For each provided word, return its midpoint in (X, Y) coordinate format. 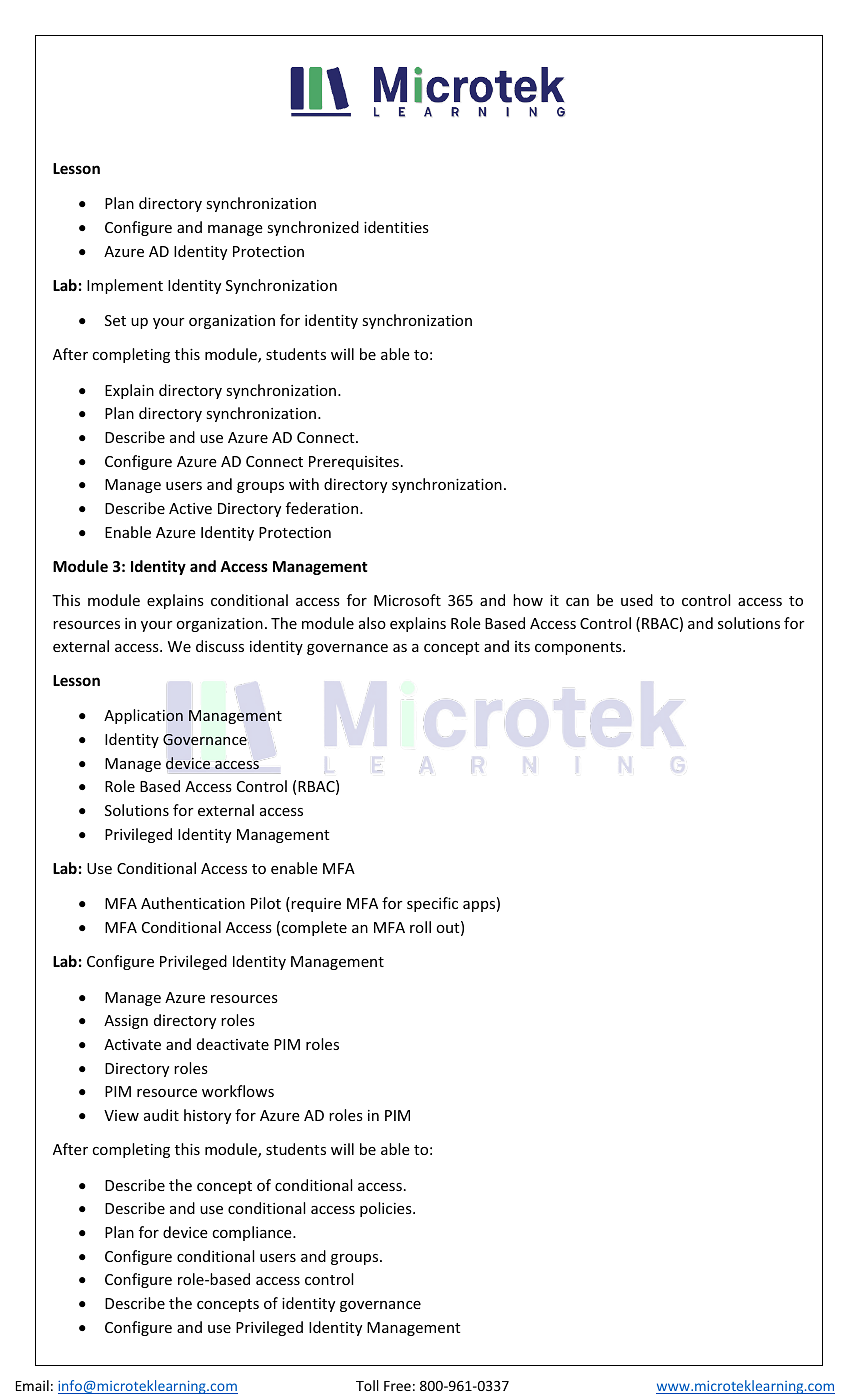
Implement (125, 286)
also (372, 623)
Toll (367, 1385)
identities (396, 227)
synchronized (313, 228)
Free (397, 1386)
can (577, 602)
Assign (126, 1022)
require (315, 904)
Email (32, 1385)
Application (143, 716)
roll (420, 927)
